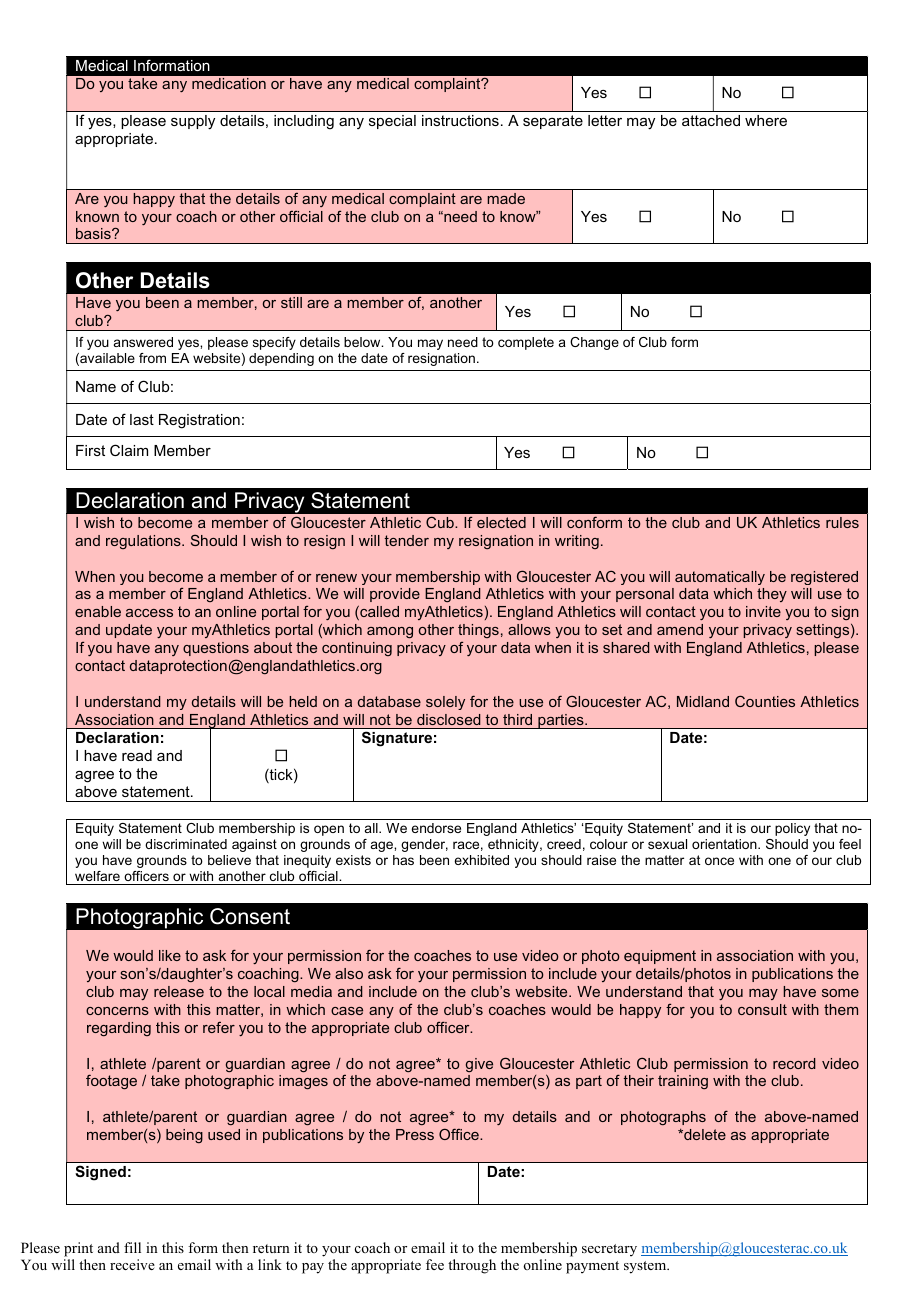  Describe the element at coordinates (460, 120) in the image. I see `instructions` at that location.
